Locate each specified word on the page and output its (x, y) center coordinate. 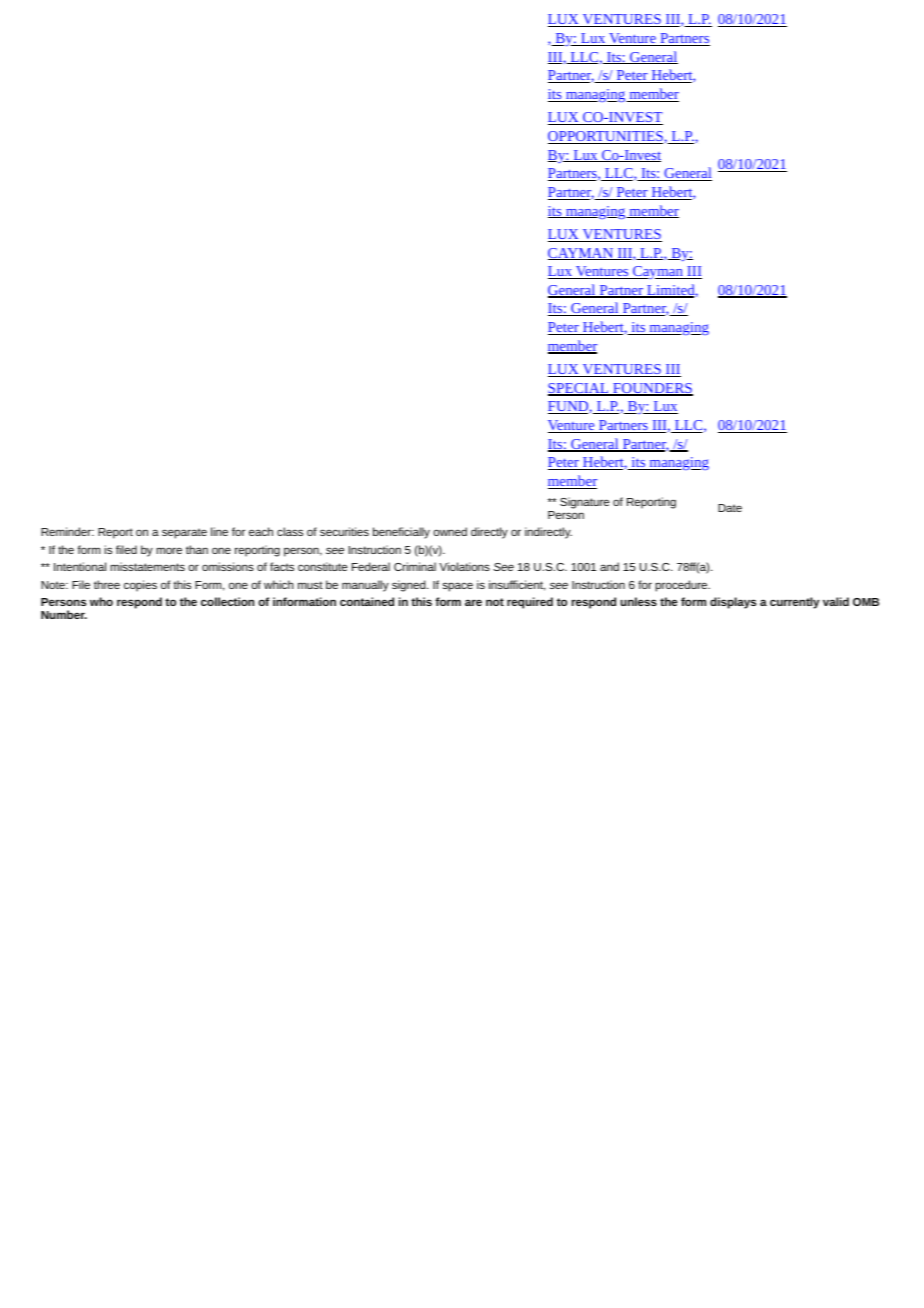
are (473, 602)
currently (794, 603)
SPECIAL (579, 389)
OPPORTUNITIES (605, 137)
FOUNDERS (652, 389)
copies (140, 586)
